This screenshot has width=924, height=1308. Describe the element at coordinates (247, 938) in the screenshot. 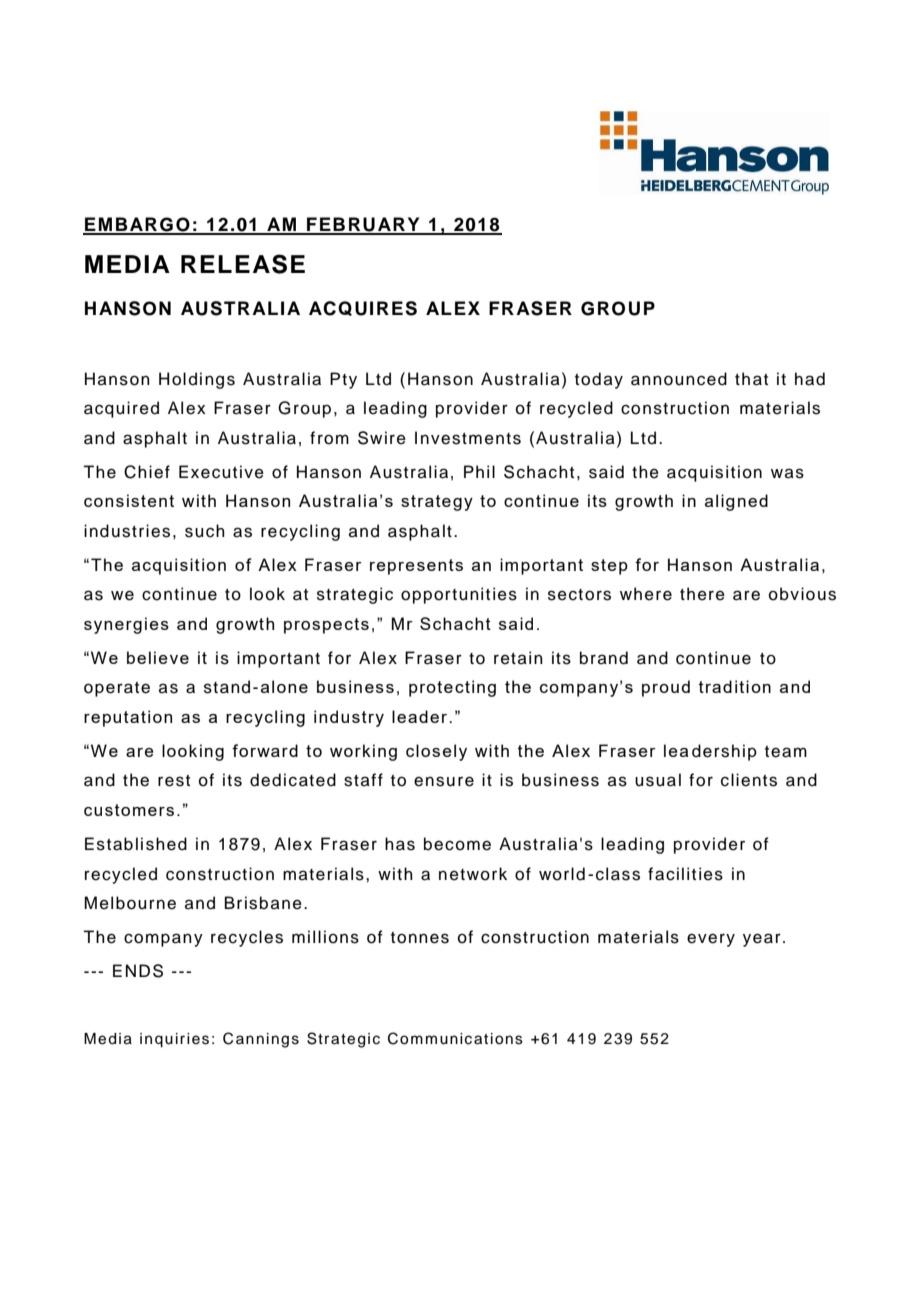

I see `recycles` at that location.
